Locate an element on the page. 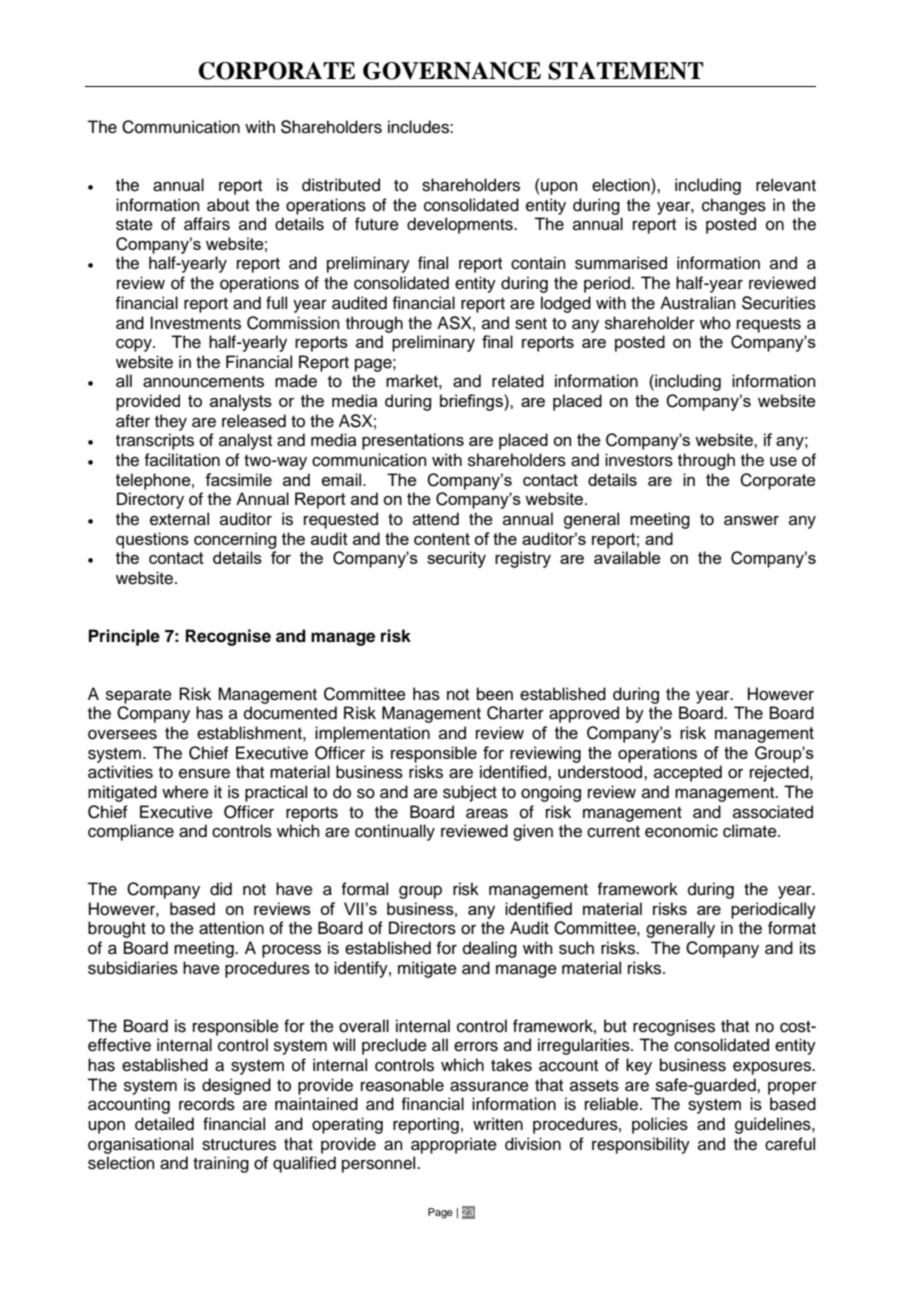 The image size is (924, 1307). did is located at coordinates (221, 889).
